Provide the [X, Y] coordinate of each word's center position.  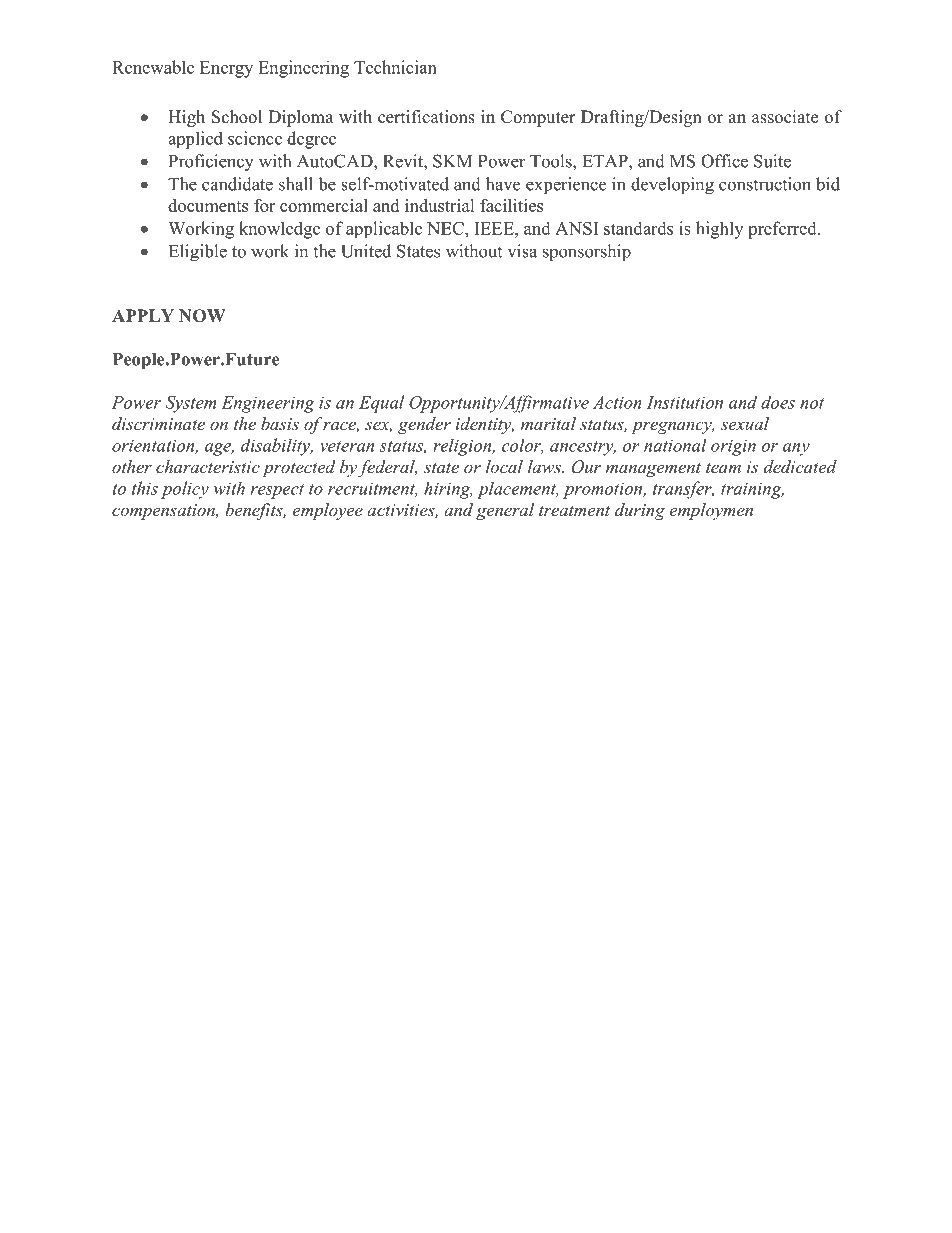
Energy [226, 69]
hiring [448, 490]
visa [522, 251]
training [752, 490]
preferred [783, 230]
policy [185, 490]
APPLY [143, 315]
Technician [395, 67]
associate [785, 117]
